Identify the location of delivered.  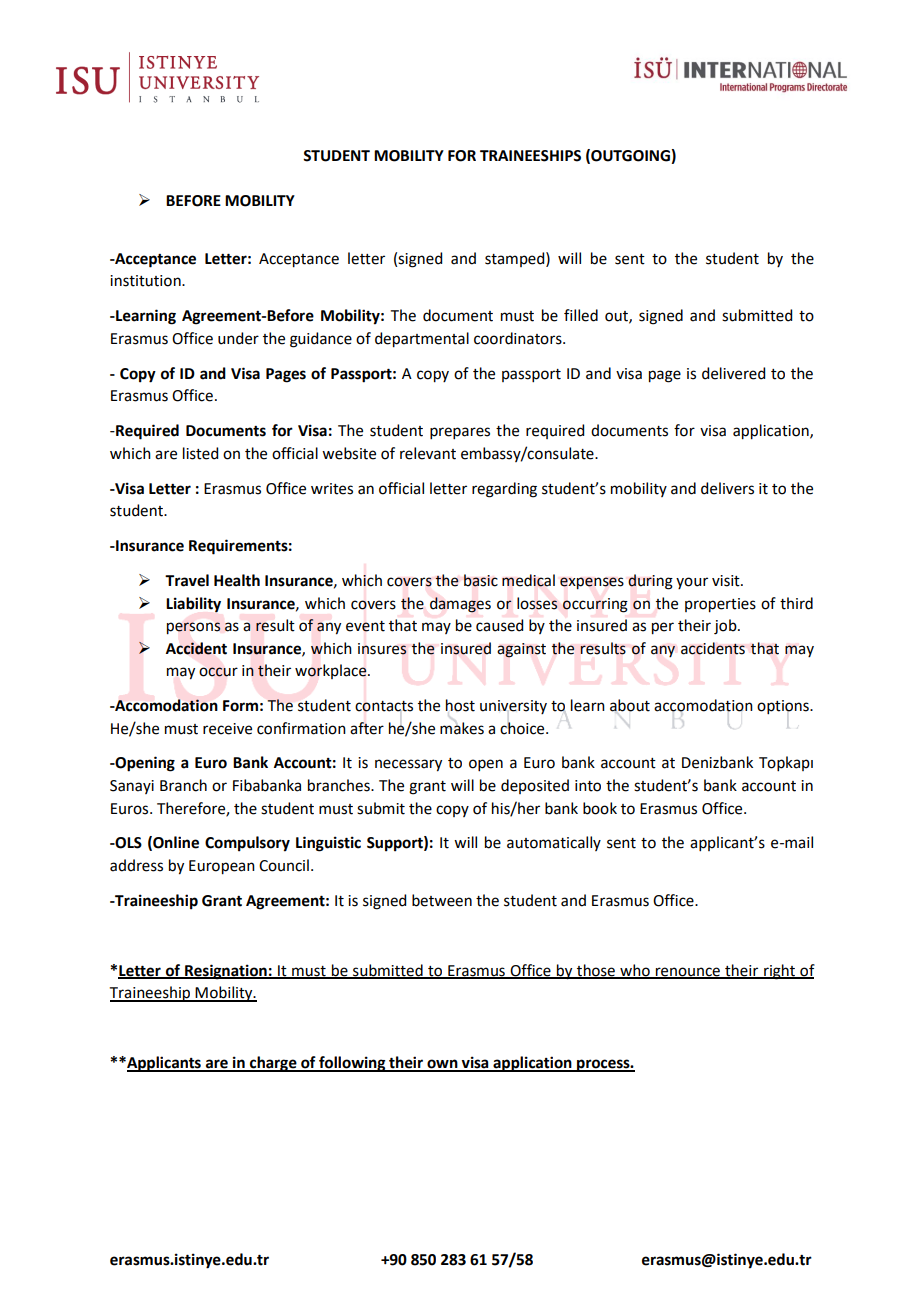
(733, 373).
